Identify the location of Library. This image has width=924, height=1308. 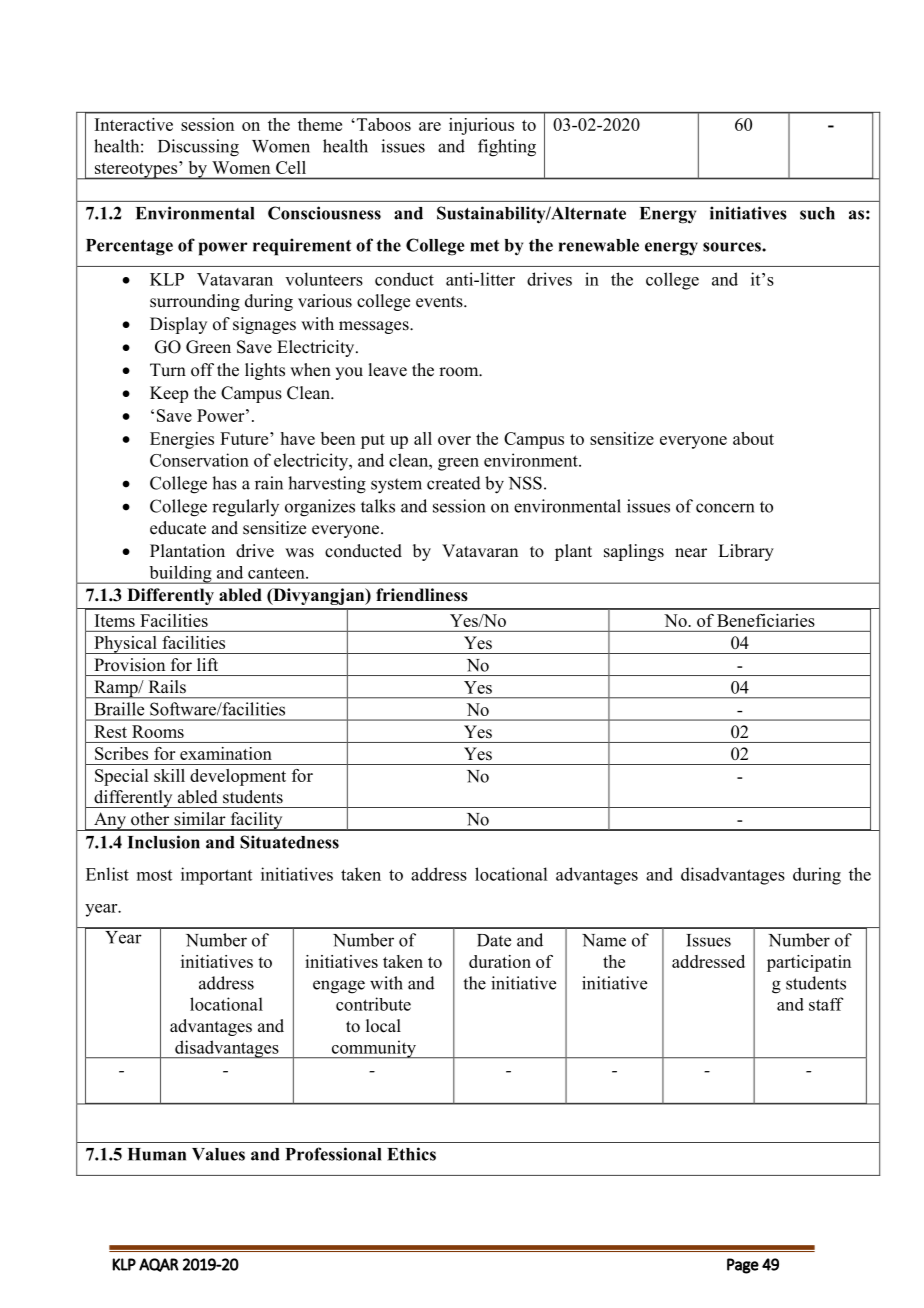
(746, 552).
